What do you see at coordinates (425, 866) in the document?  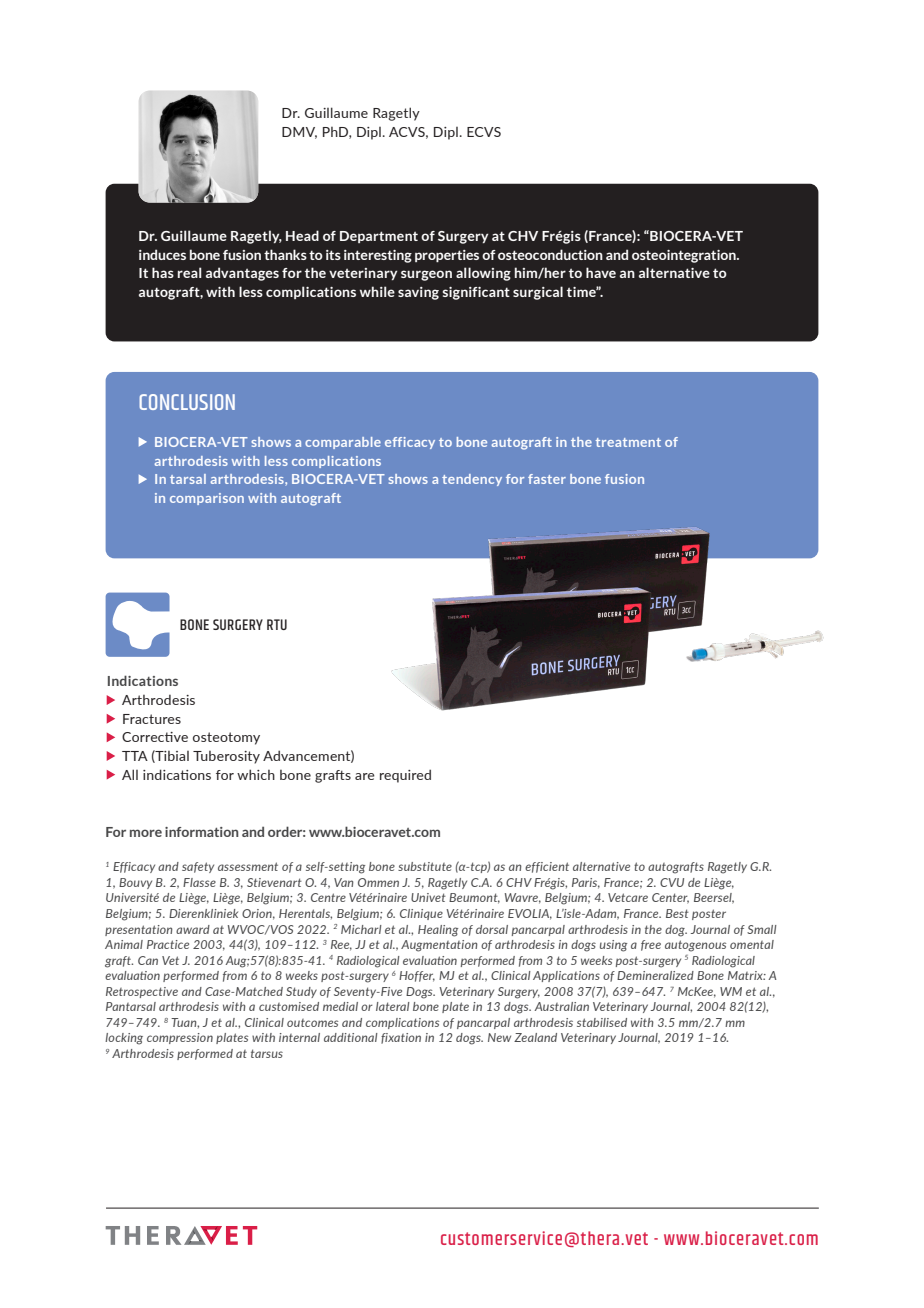 I see `substitute` at bounding box center [425, 866].
